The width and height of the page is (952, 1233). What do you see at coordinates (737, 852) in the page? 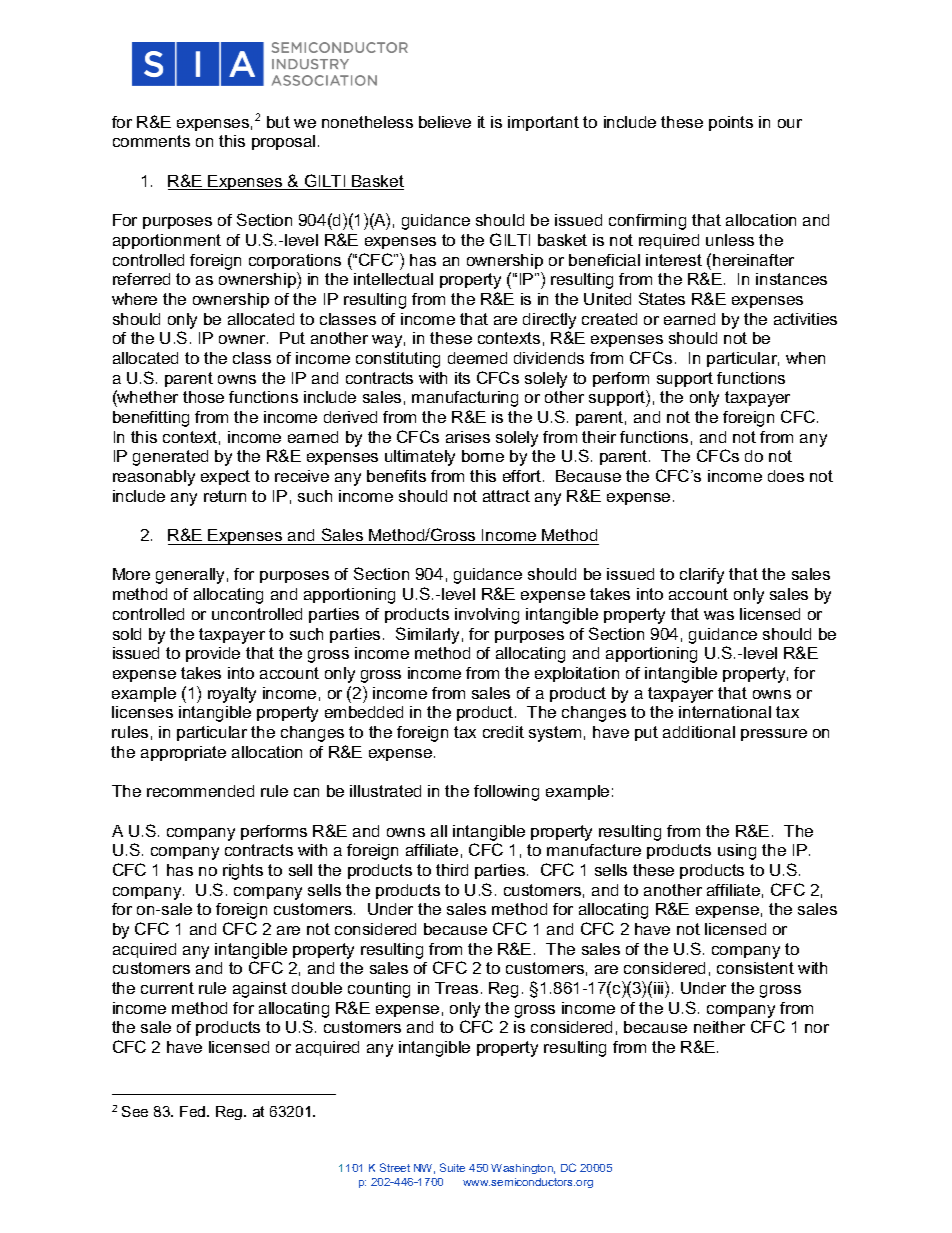
I see `using` at bounding box center [737, 852].
